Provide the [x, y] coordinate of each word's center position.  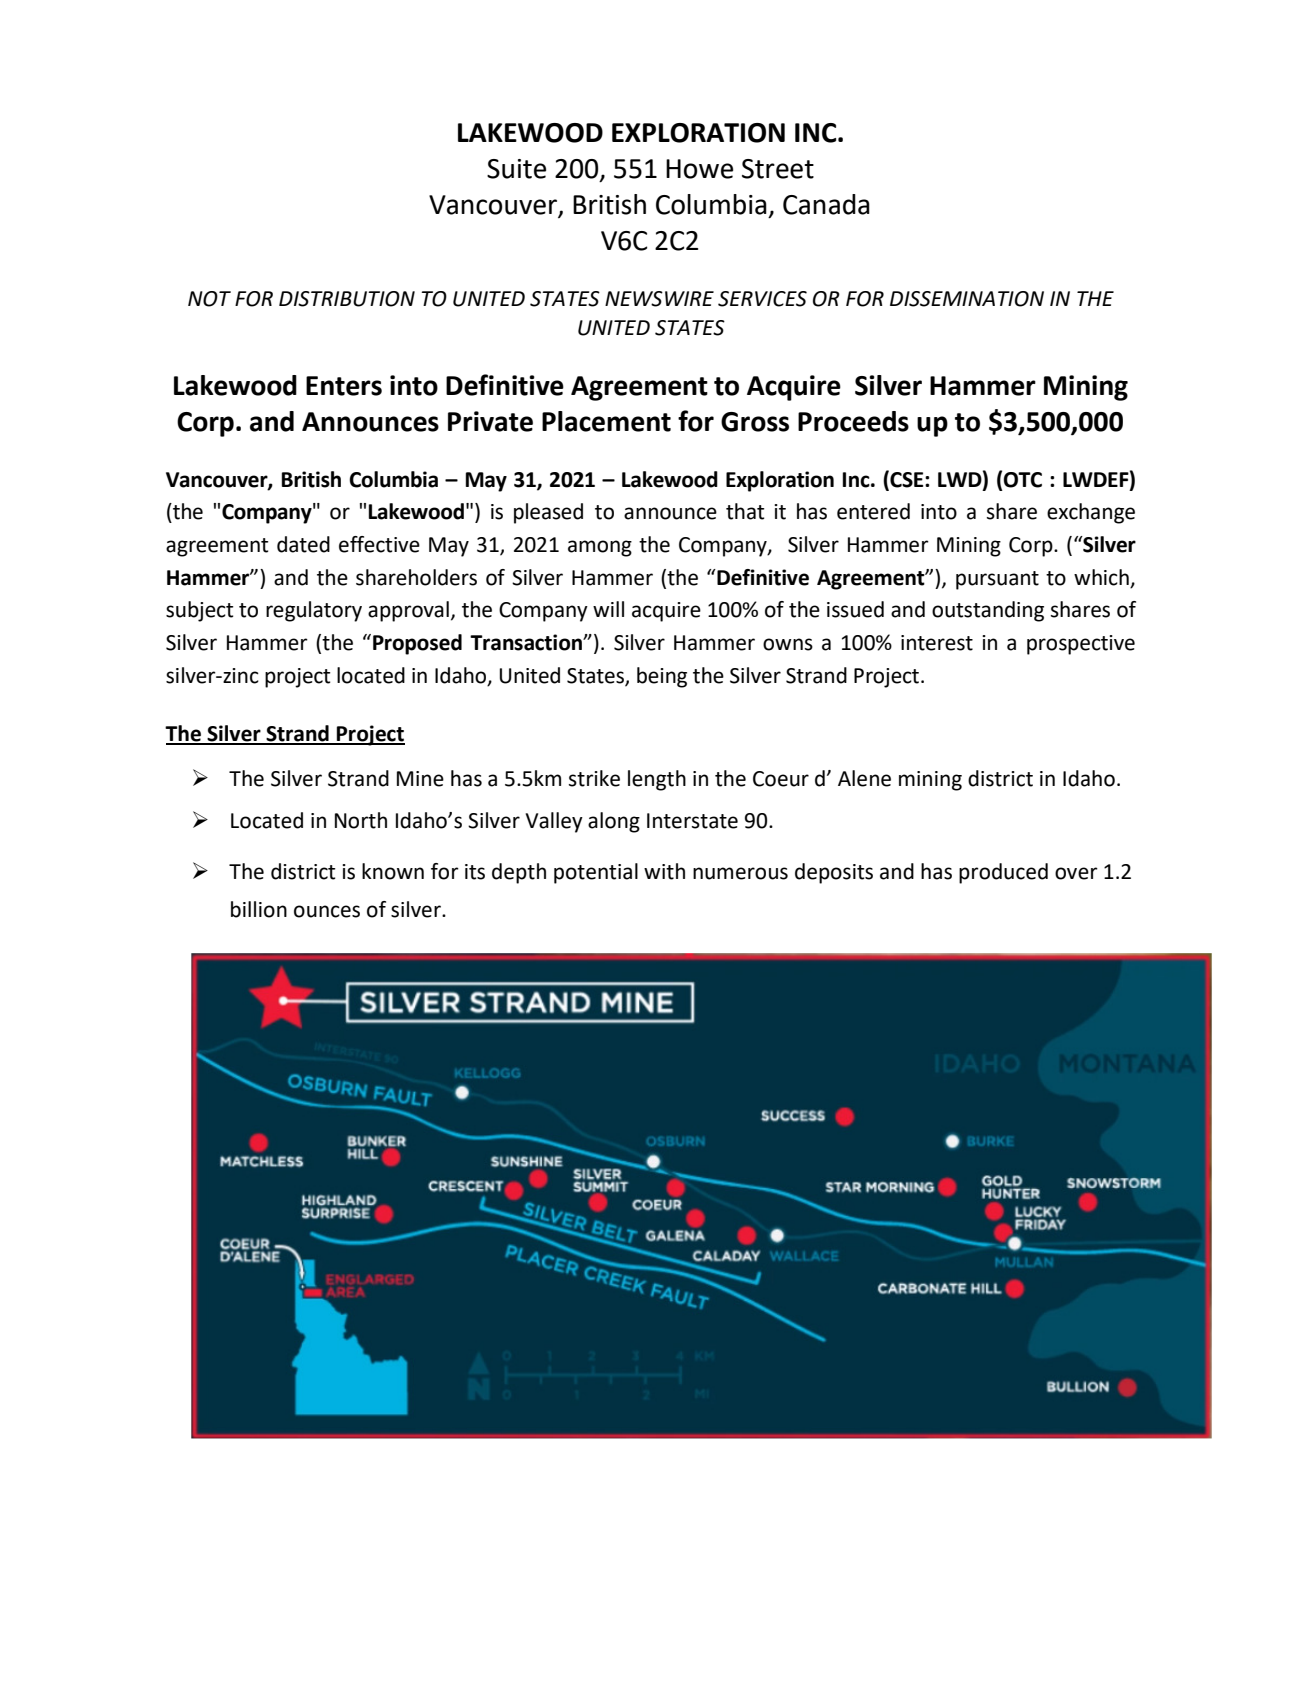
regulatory [314, 611]
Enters [344, 386]
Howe [699, 169]
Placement [606, 421]
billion [259, 909]
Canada [826, 204]
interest [937, 643]
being [662, 677]
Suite [516, 169]
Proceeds [853, 421]
